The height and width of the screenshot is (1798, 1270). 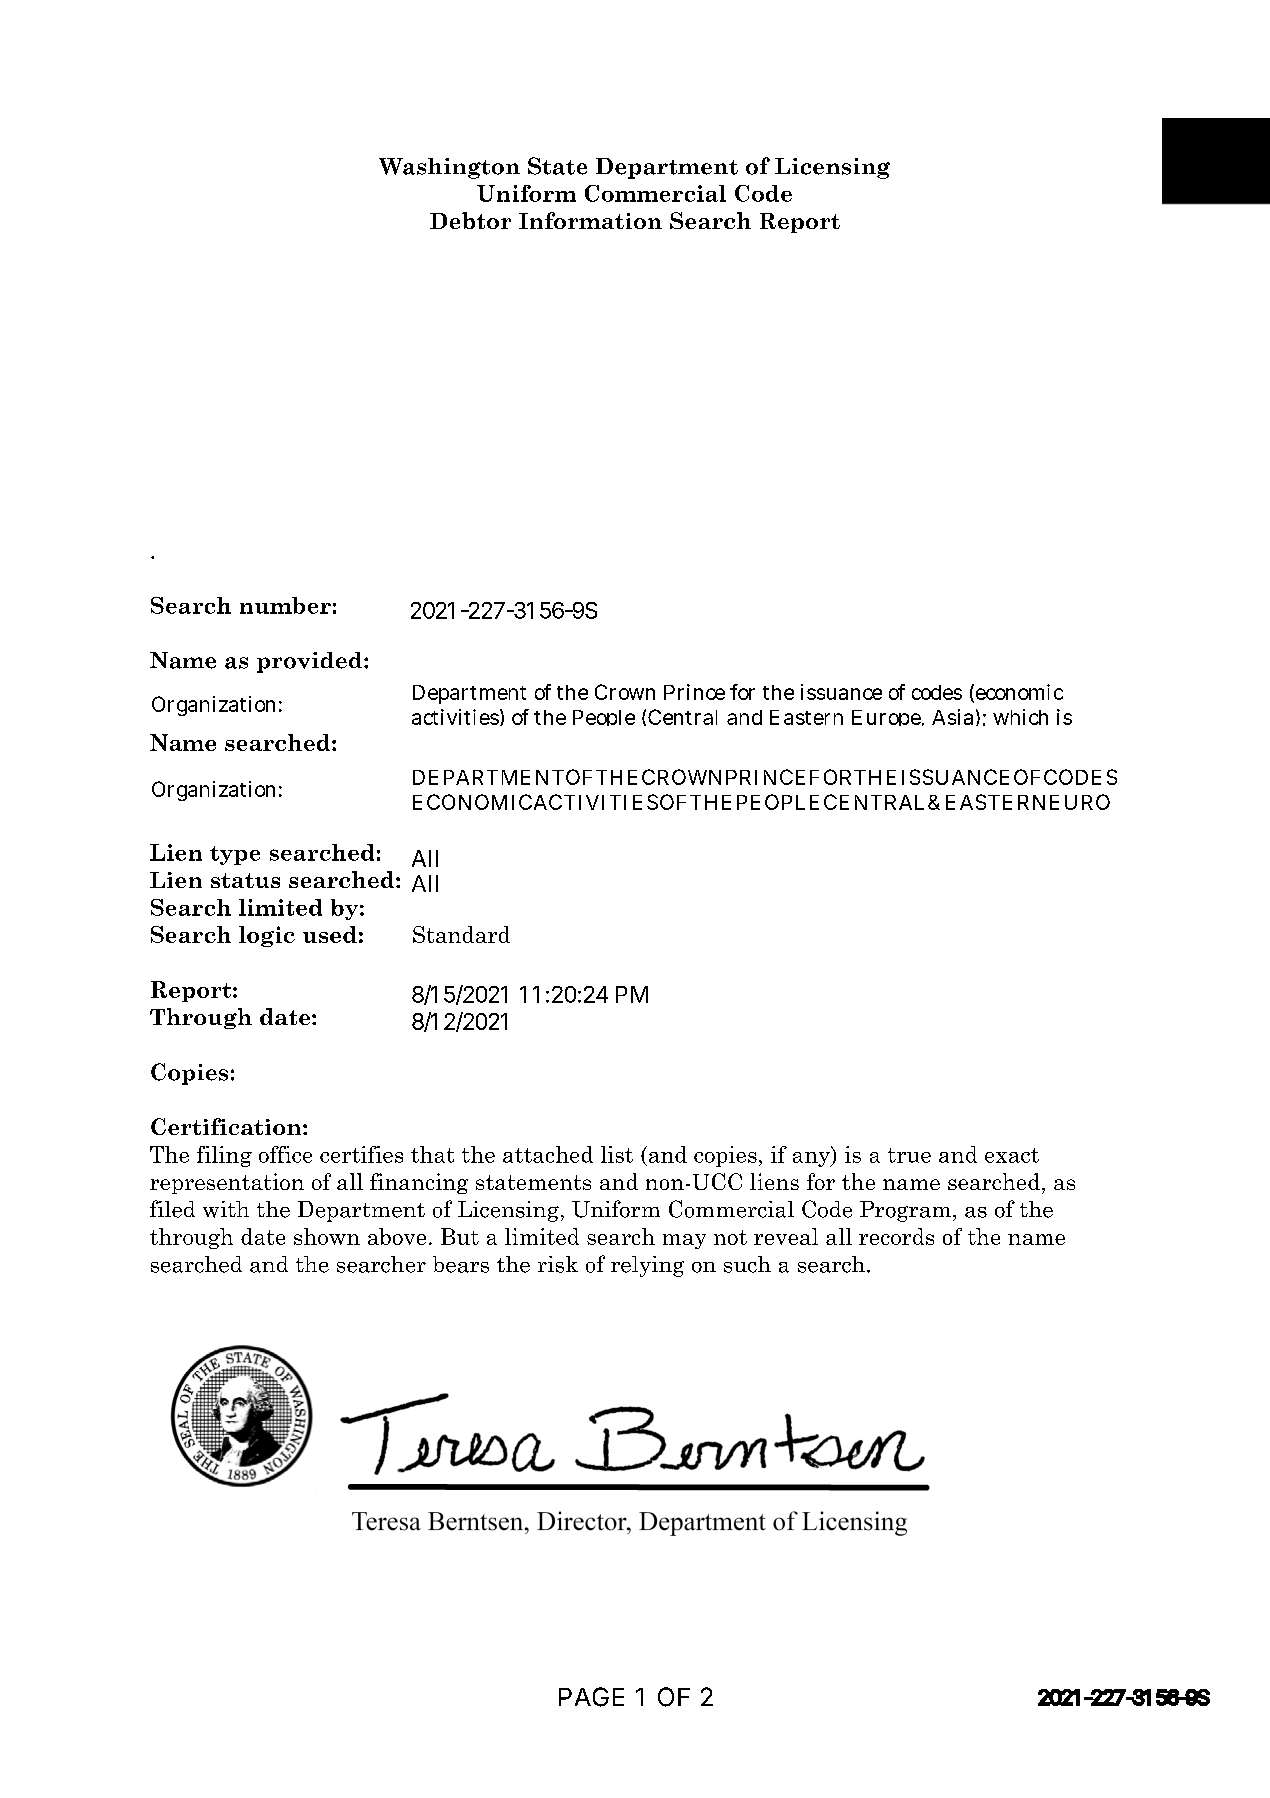 What do you see at coordinates (590, 220) in the screenshot?
I see `Information` at bounding box center [590, 220].
